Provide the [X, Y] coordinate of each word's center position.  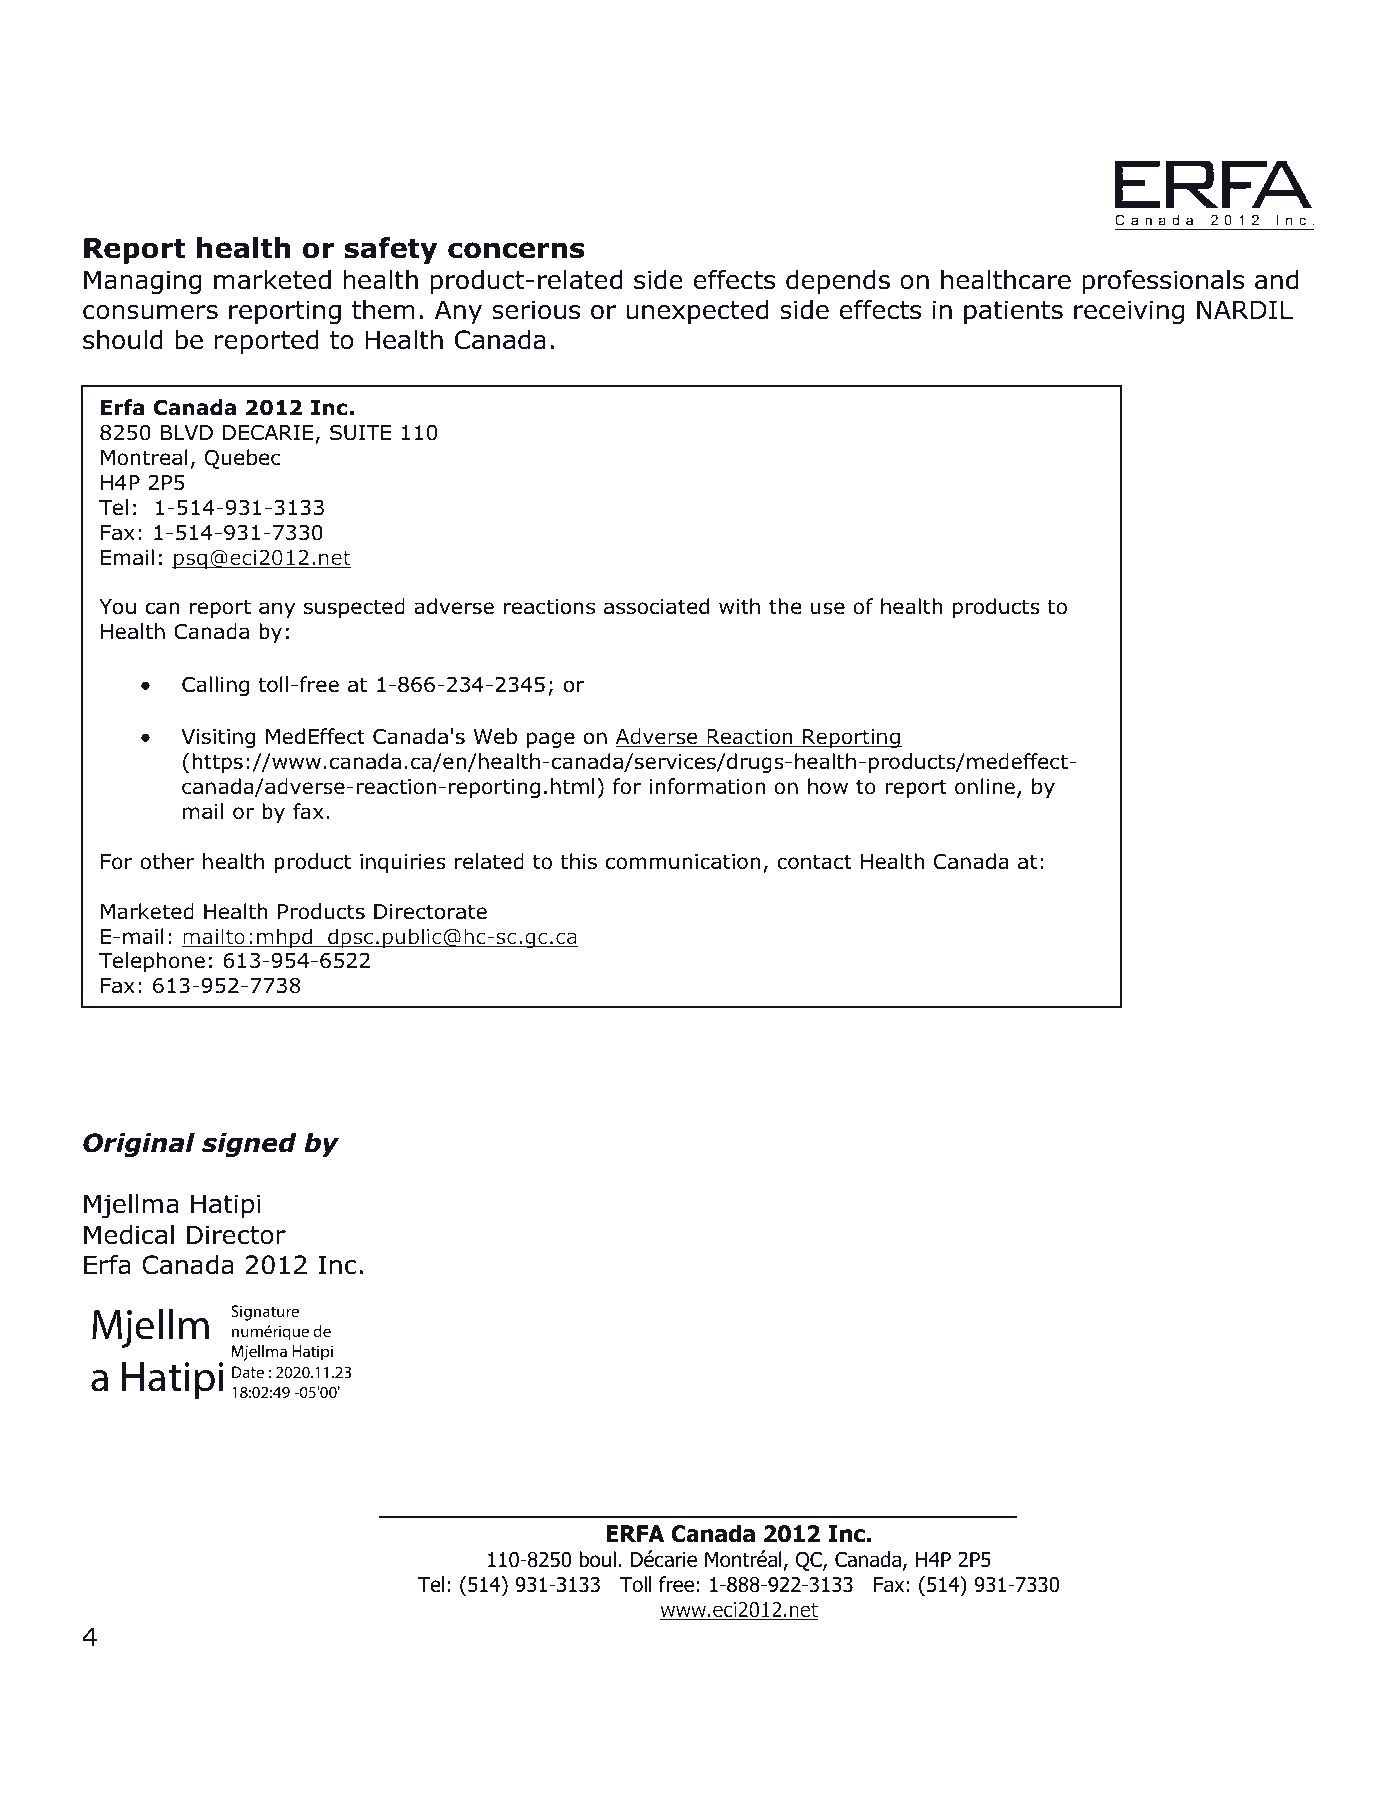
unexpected [697, 312]
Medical [129, 1235]
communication [683, 862]
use [828, 608]
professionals [1163, 281]
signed [249, 1145]
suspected [354, 608]
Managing [142, 282]
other [167, 861]
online [985, 786]
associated [656, 606]
